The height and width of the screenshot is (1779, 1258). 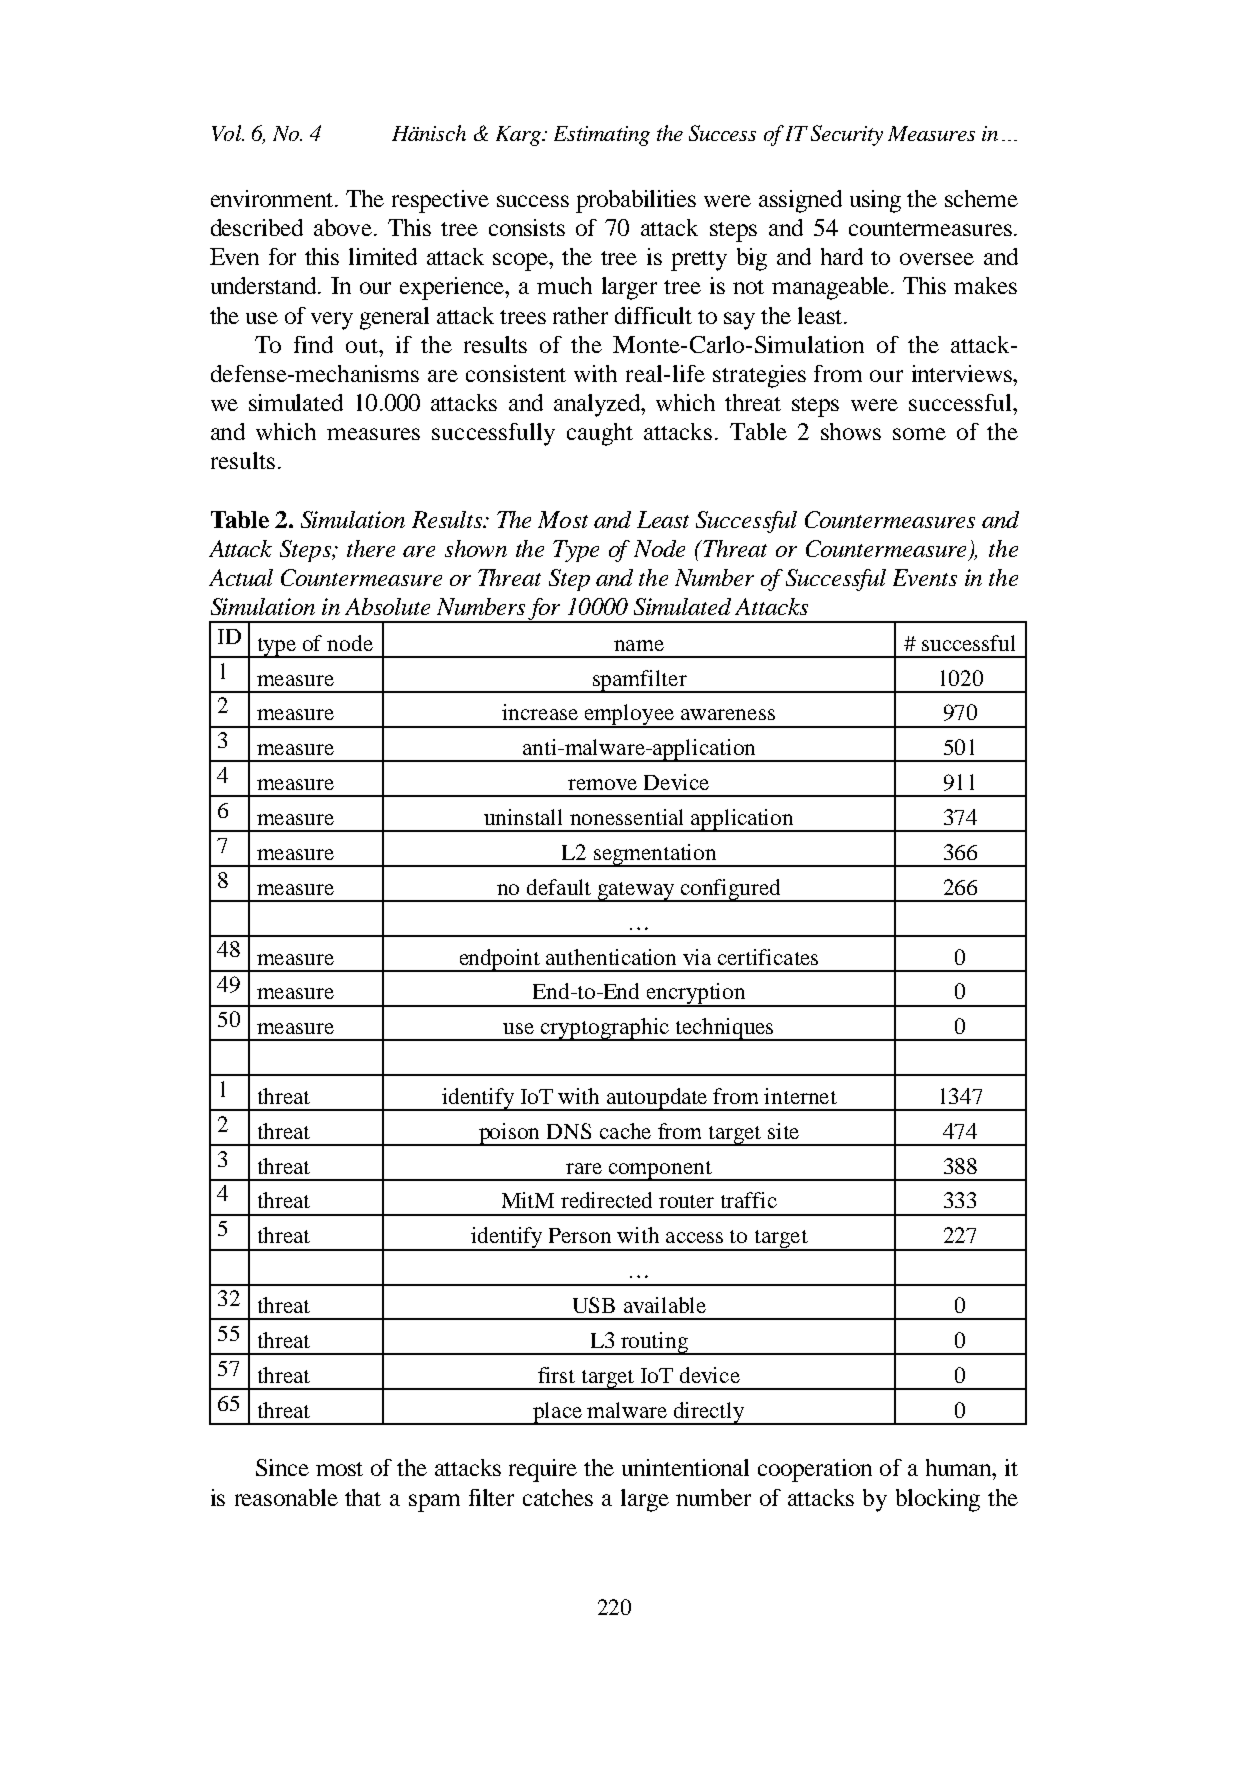 What do you see at coordinates (636, 201) in the screenshot?
I see `probabilities` at bounding box center [636, 201].
